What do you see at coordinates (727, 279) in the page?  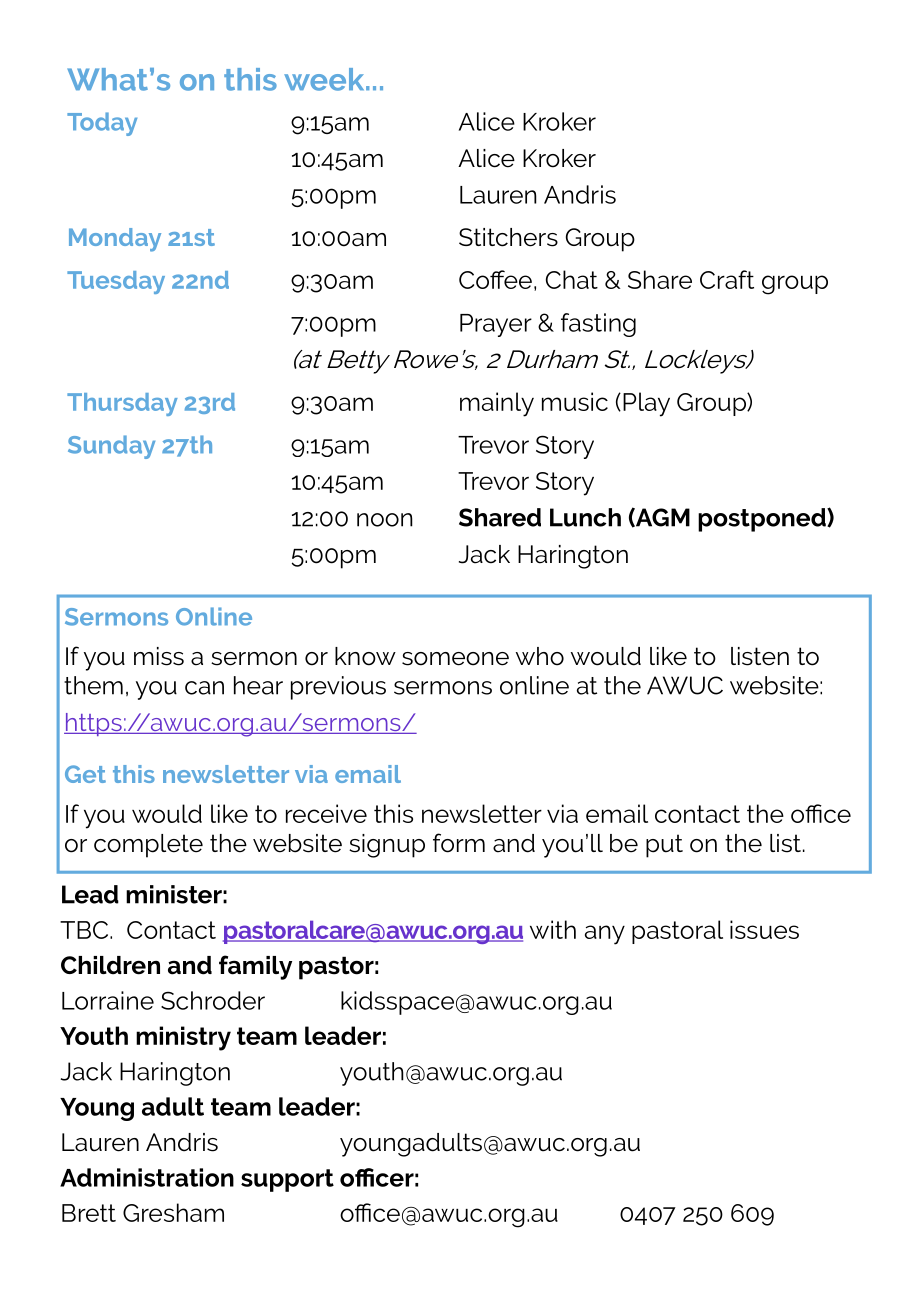 I see `Craft` at bounding box center [727, 279].
